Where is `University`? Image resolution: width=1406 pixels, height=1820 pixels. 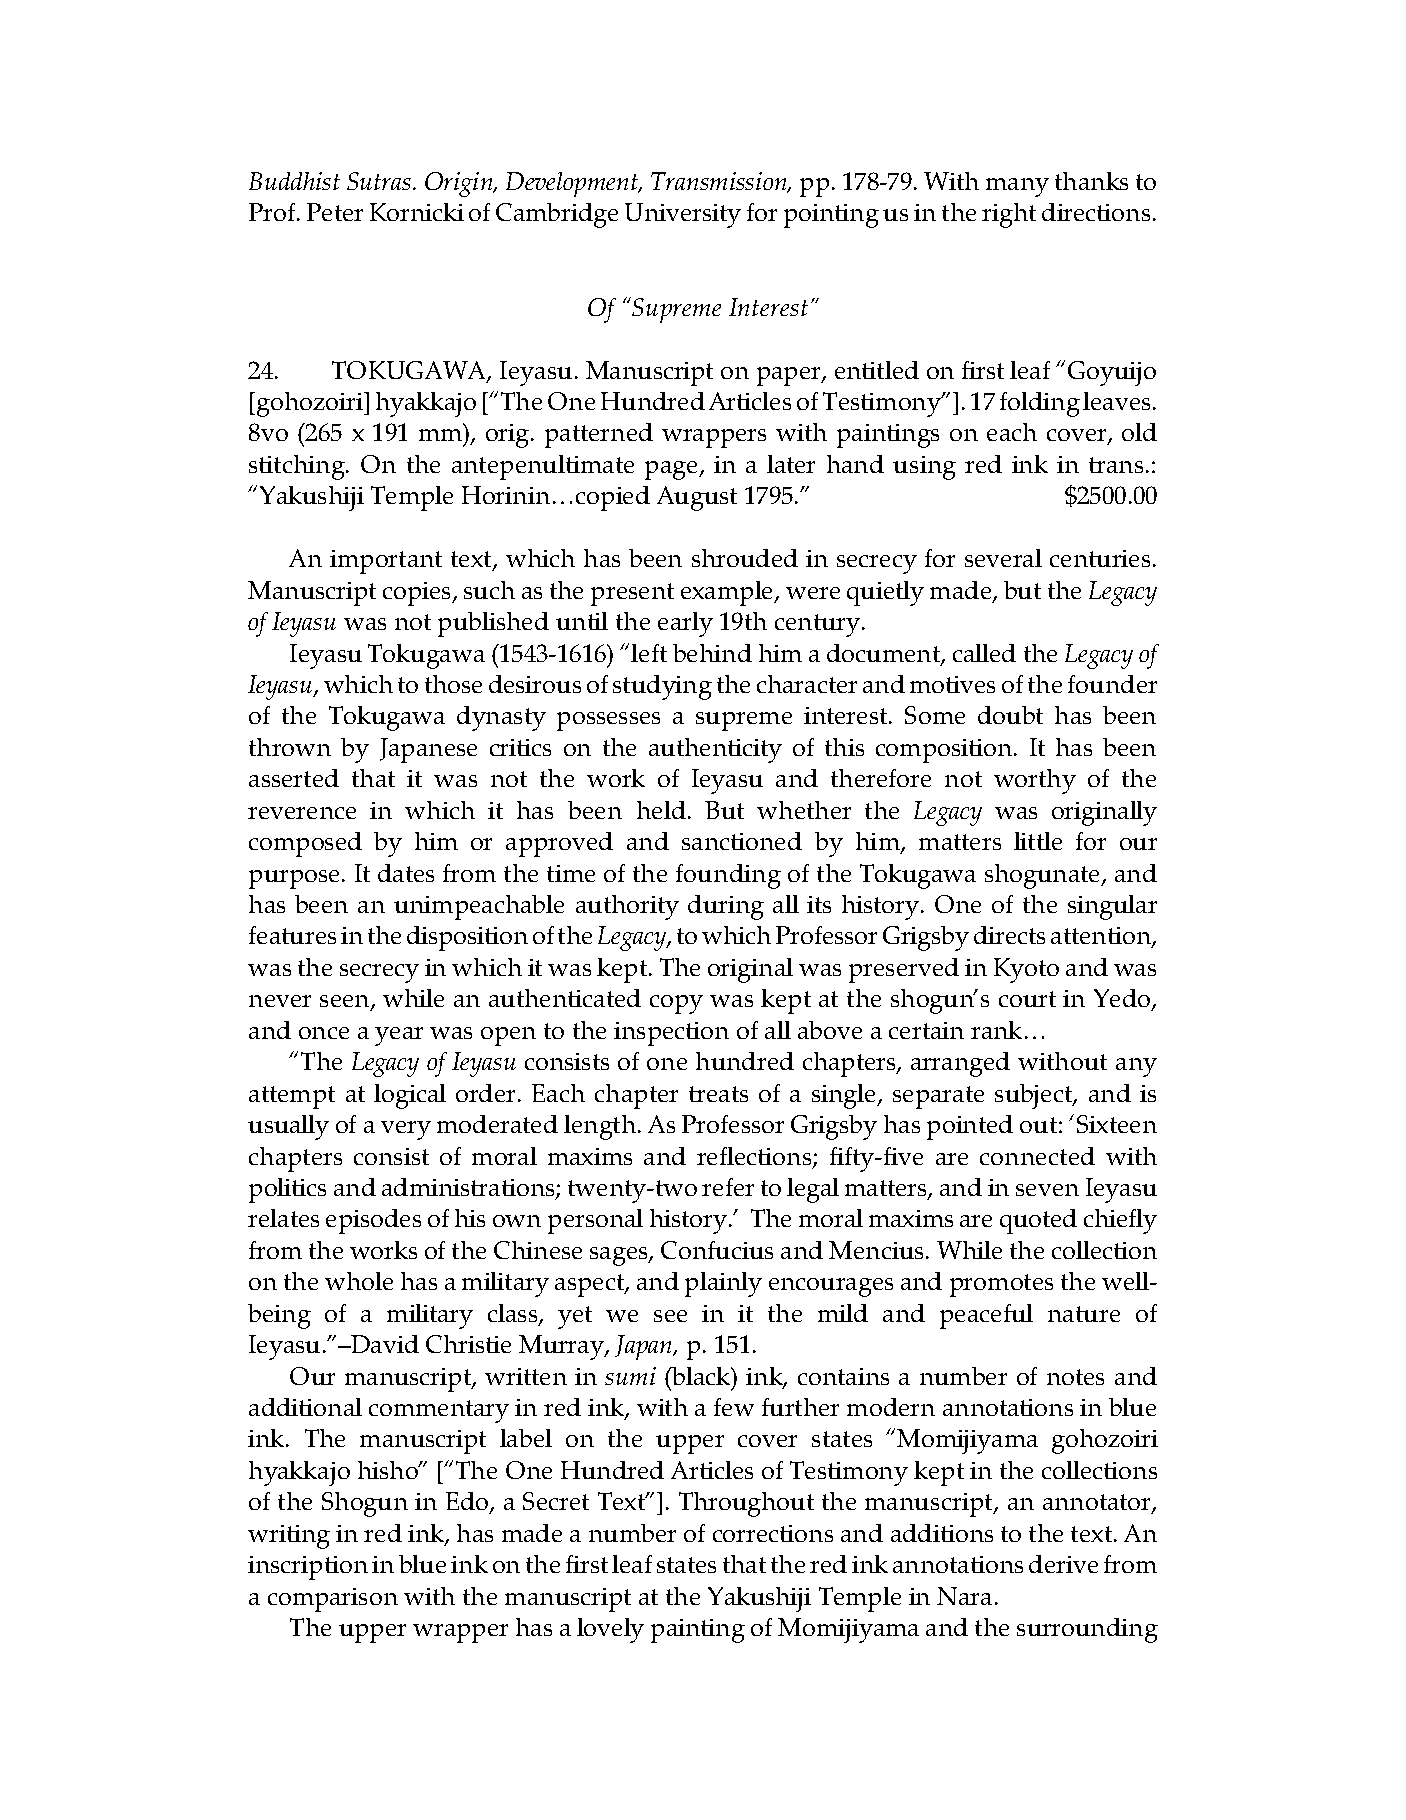
University is located at coordinates (683, 215).
